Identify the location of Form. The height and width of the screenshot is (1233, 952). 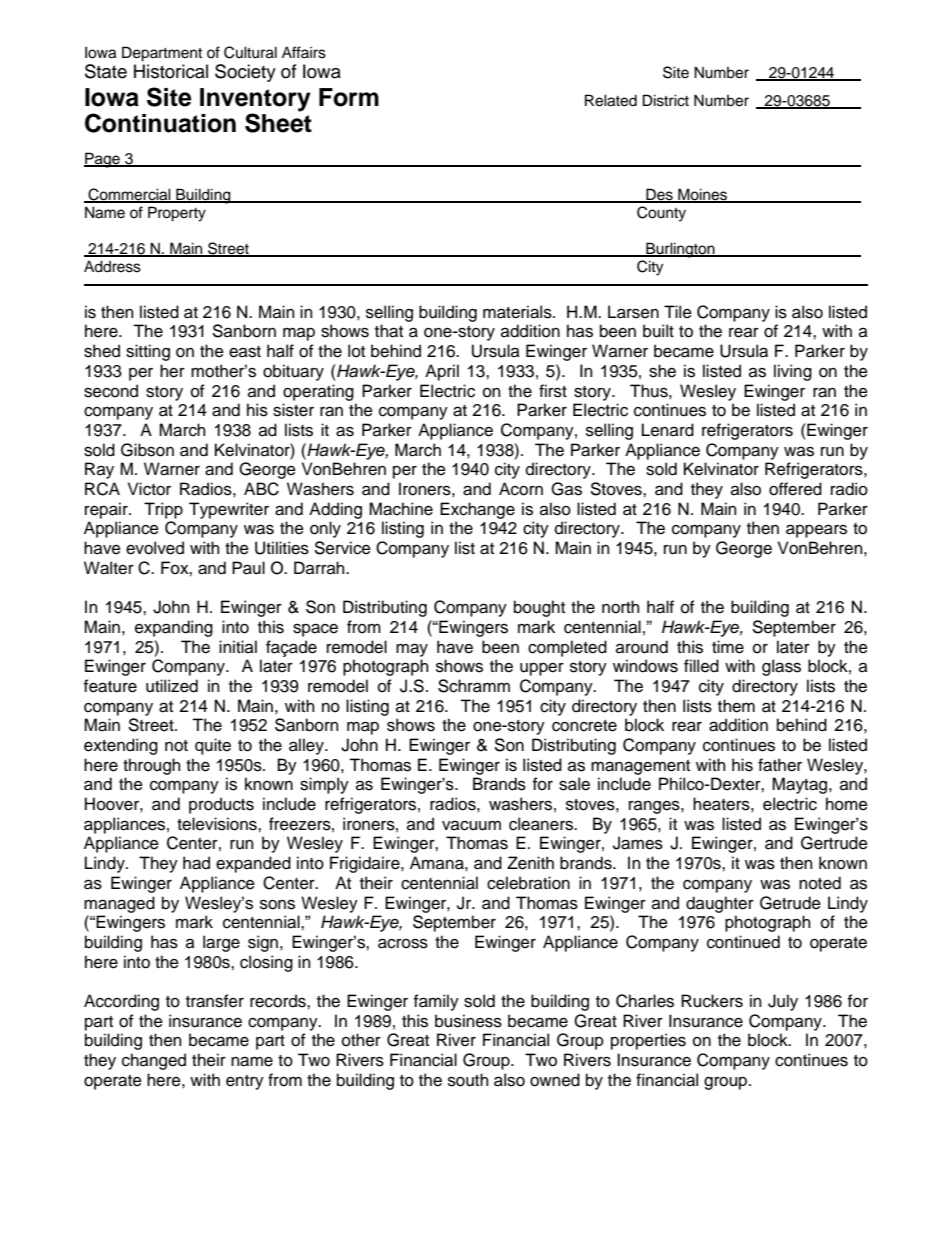
(349, 97).
